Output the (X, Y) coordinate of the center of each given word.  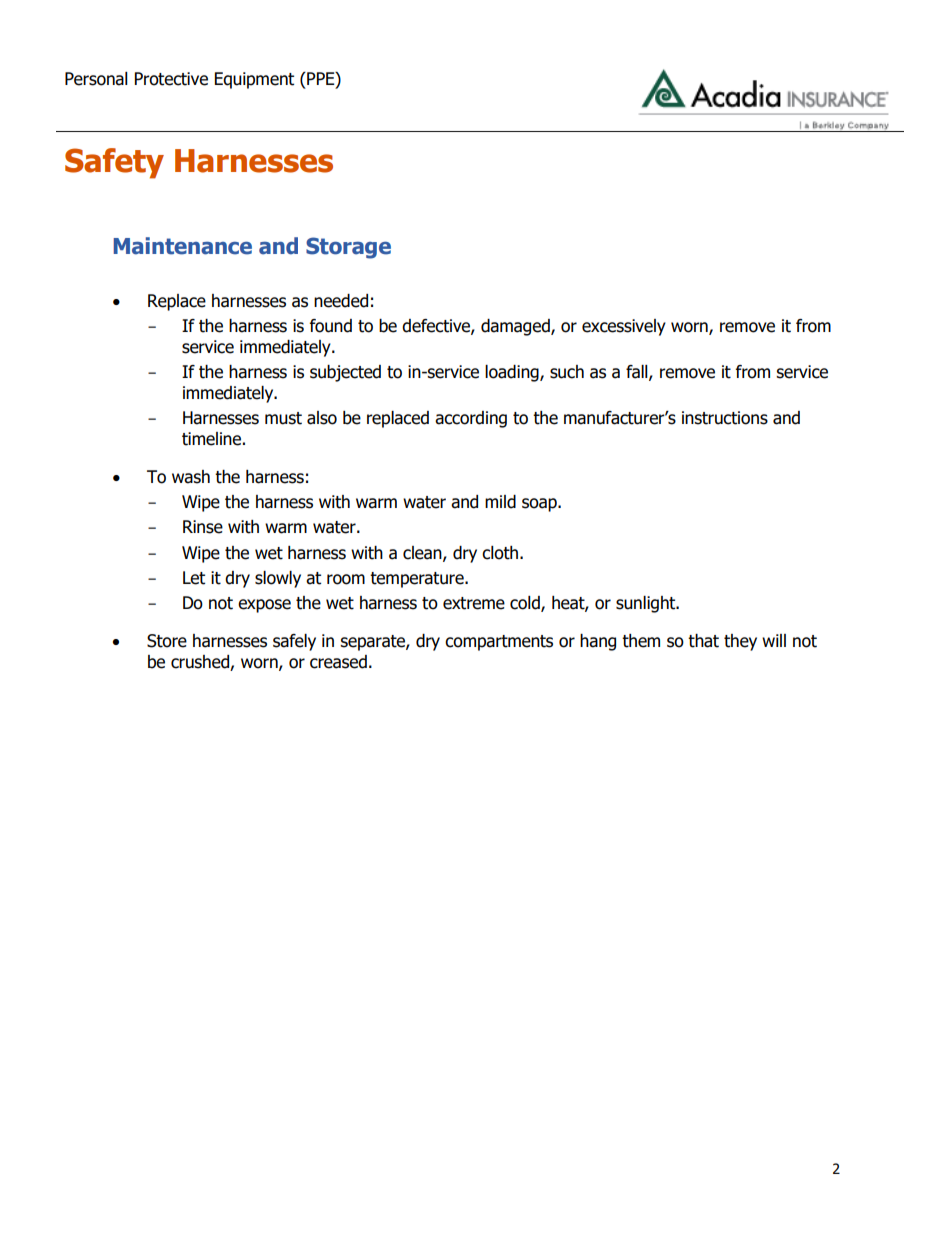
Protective (171, 79)
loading (513, 373)
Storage (348, 248)
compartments (499, 643)
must (283, 418)
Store (167, 641)
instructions (725, 418)
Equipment (254, 80)
